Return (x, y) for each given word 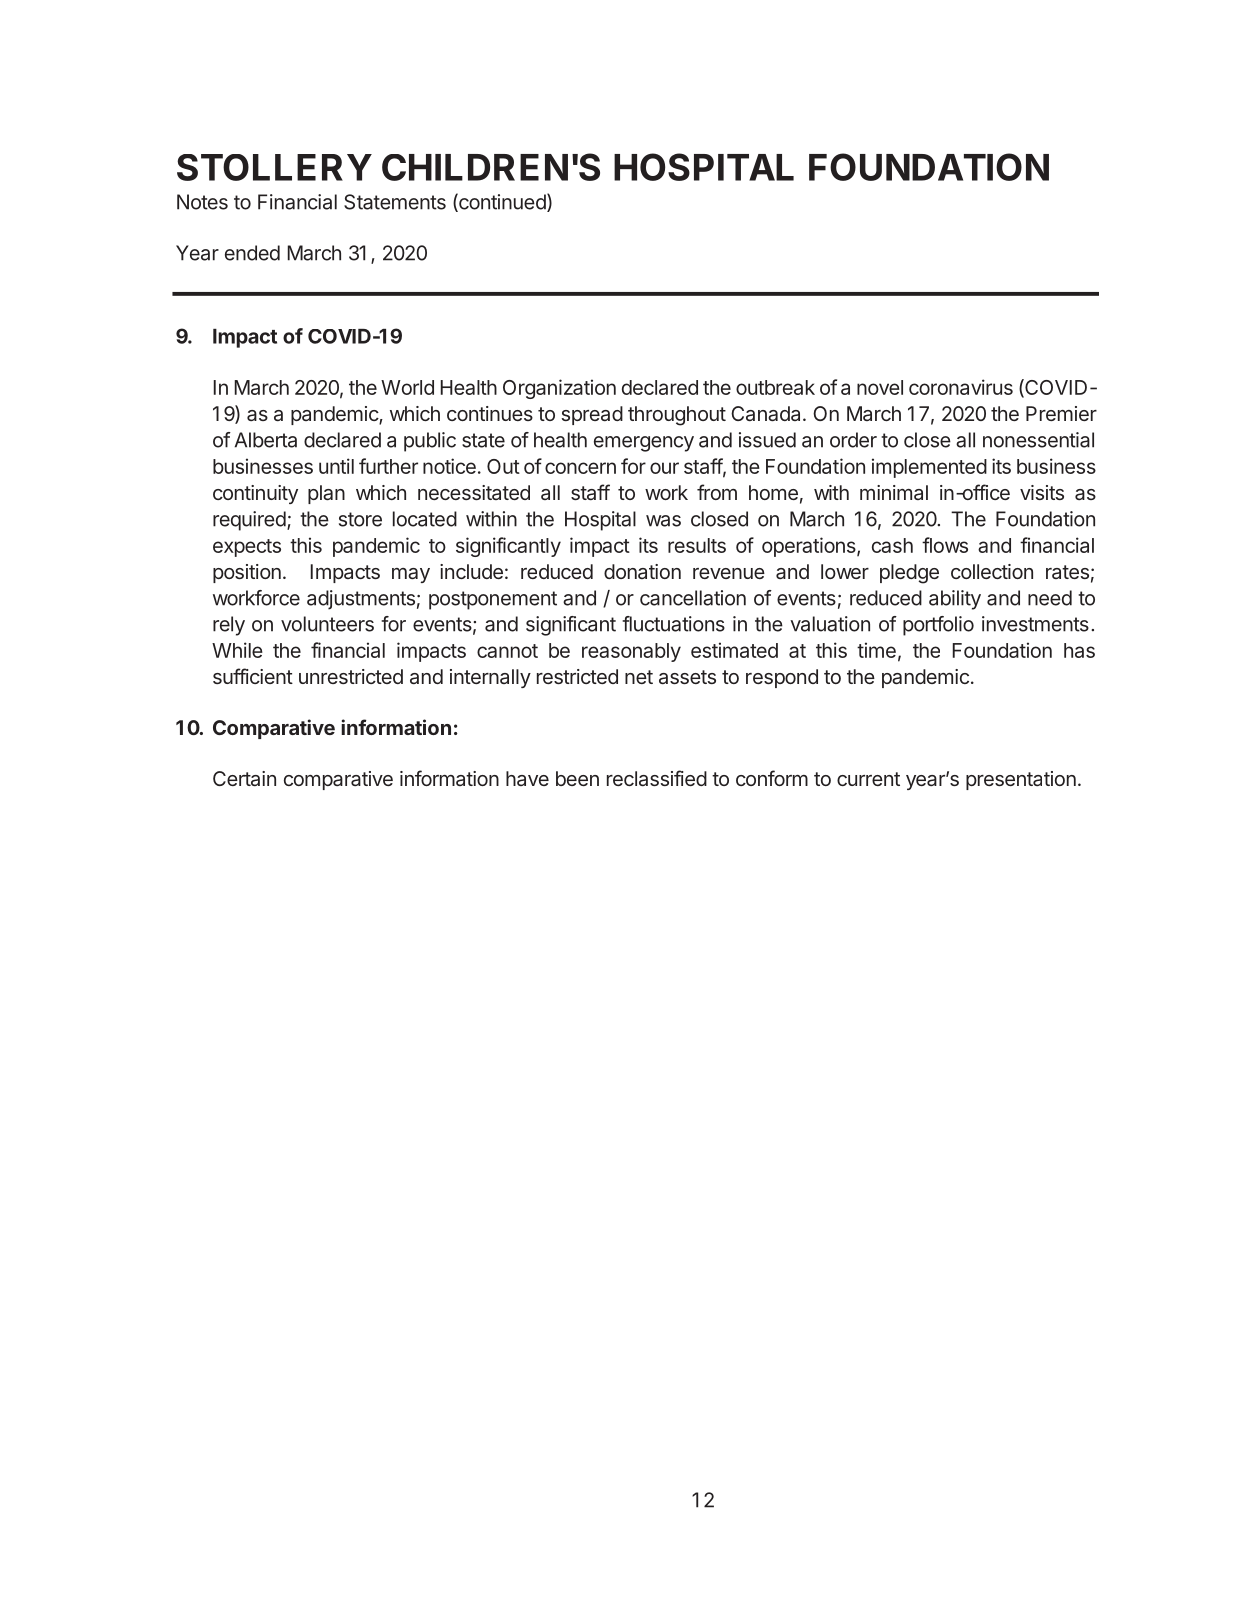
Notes (202, 202)
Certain (244, 778)
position (247, 573)
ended (252, 253)
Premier (1061, 413)
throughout (677, 416)
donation (642, 571)
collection (992, 571)
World (407, 387)
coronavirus (961, 387)
